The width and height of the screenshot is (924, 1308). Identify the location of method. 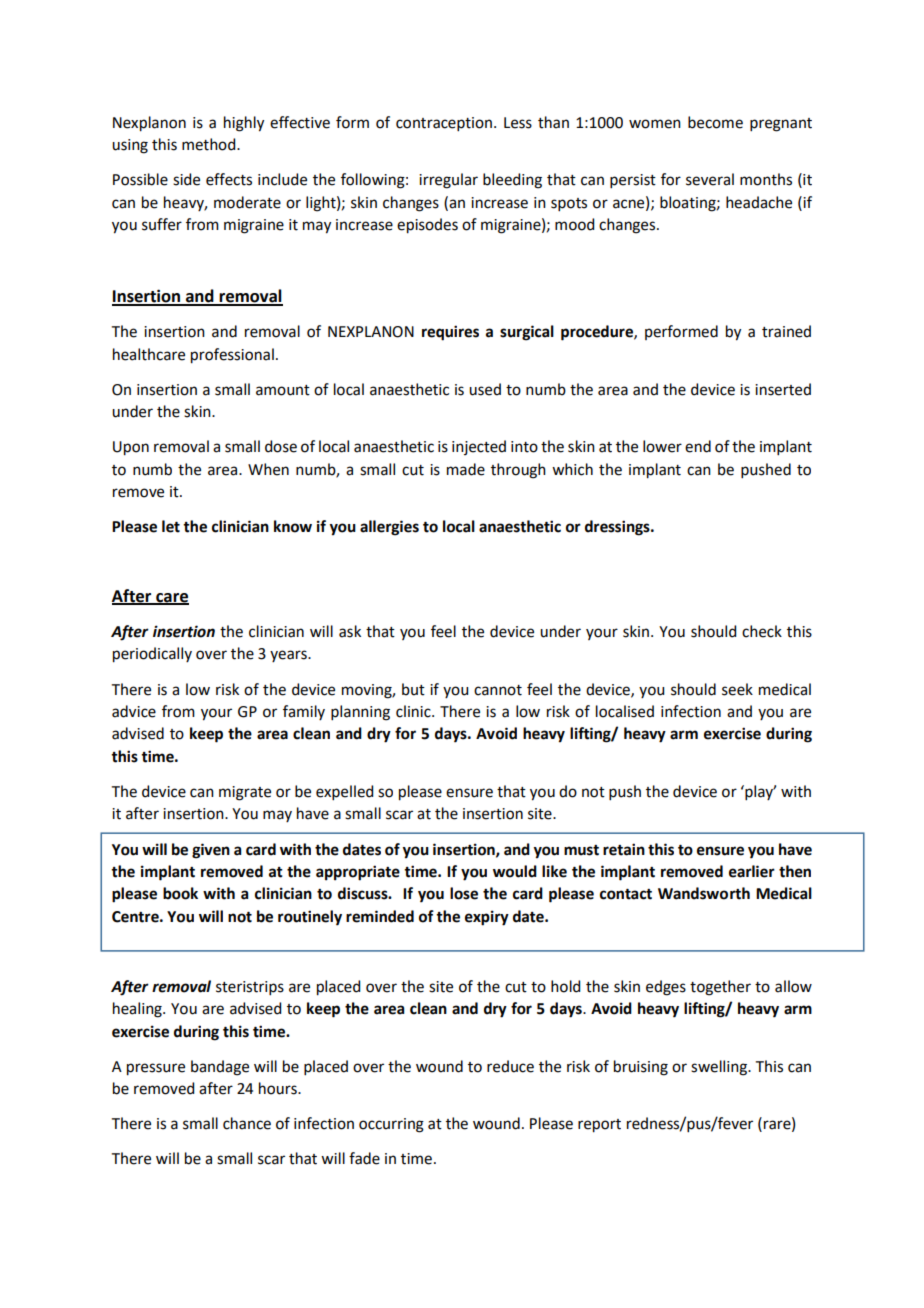
(210, 144).
